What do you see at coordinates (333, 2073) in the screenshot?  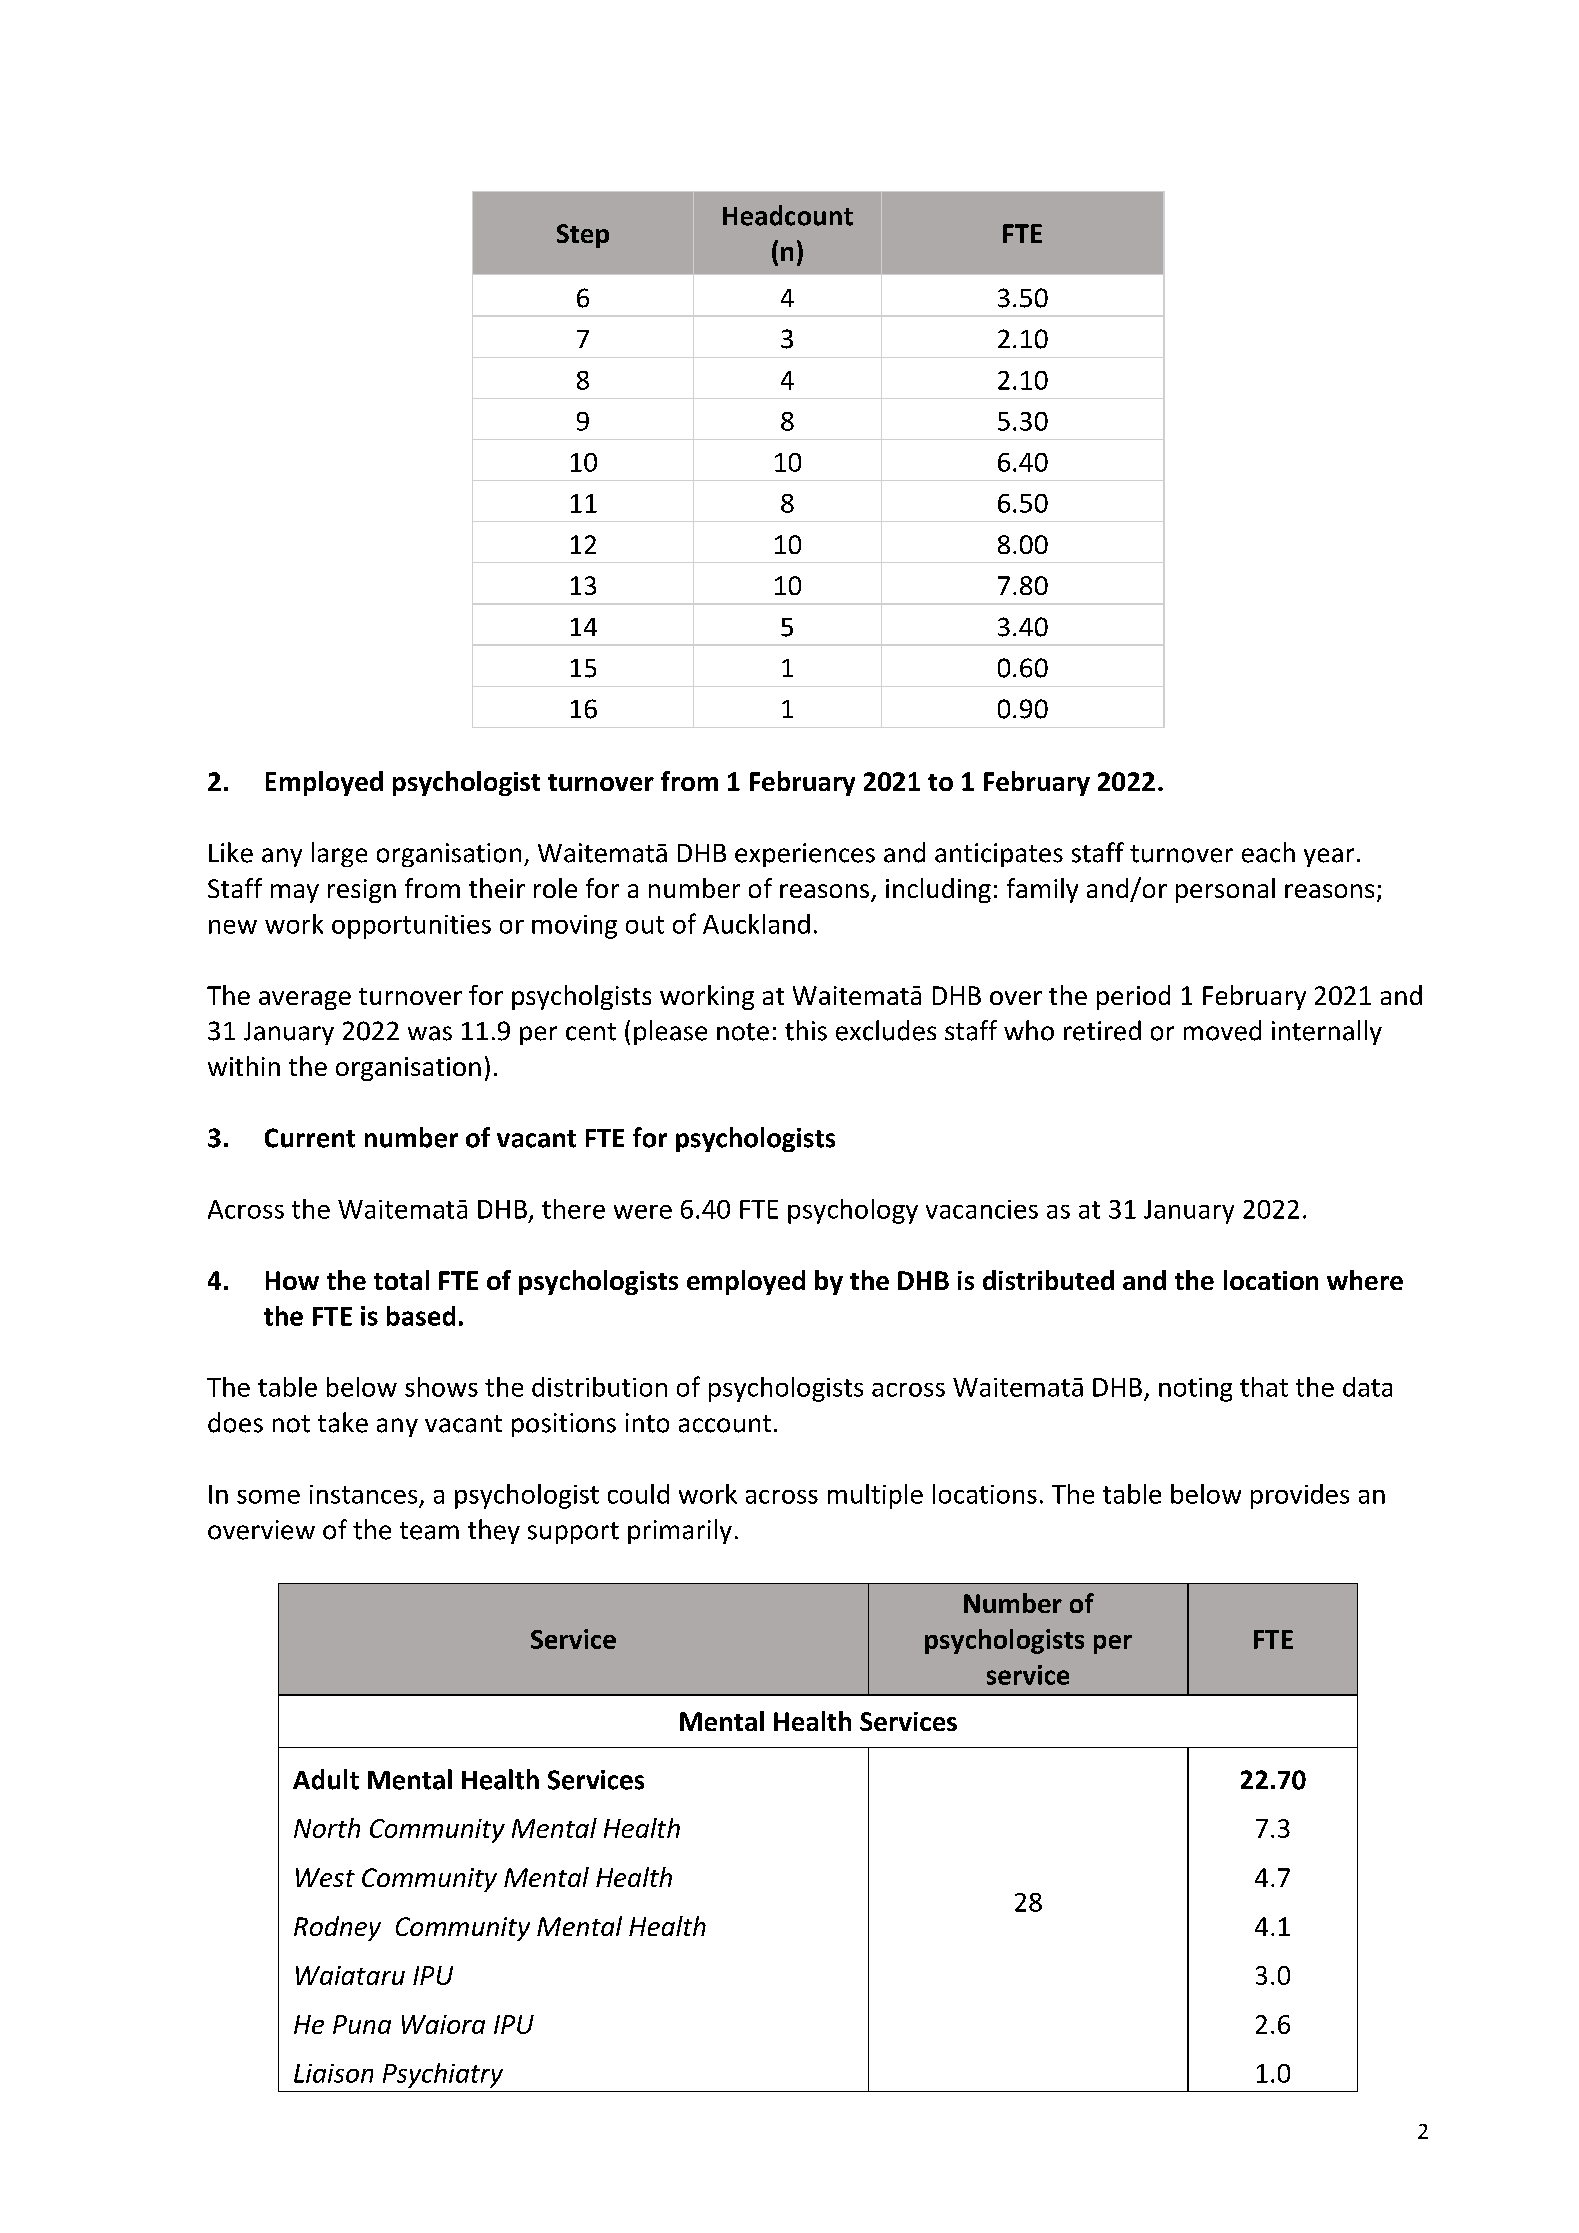 I see `Liaison` at bounding box center [333, 2073].
